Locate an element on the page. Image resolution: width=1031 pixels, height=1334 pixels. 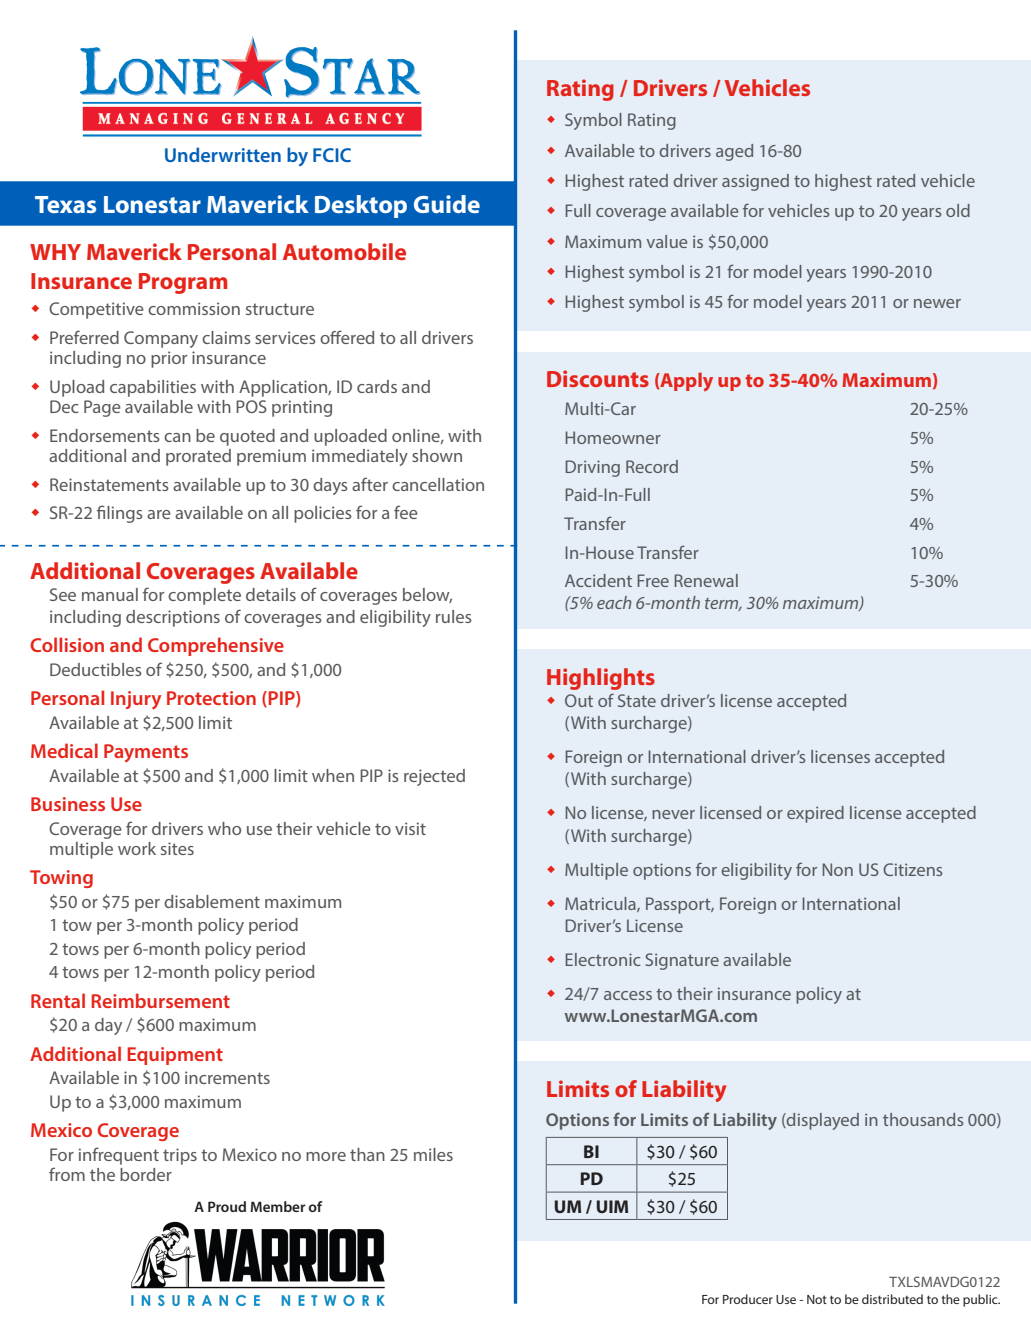
Renewal is located at coordinates (706, 580).
